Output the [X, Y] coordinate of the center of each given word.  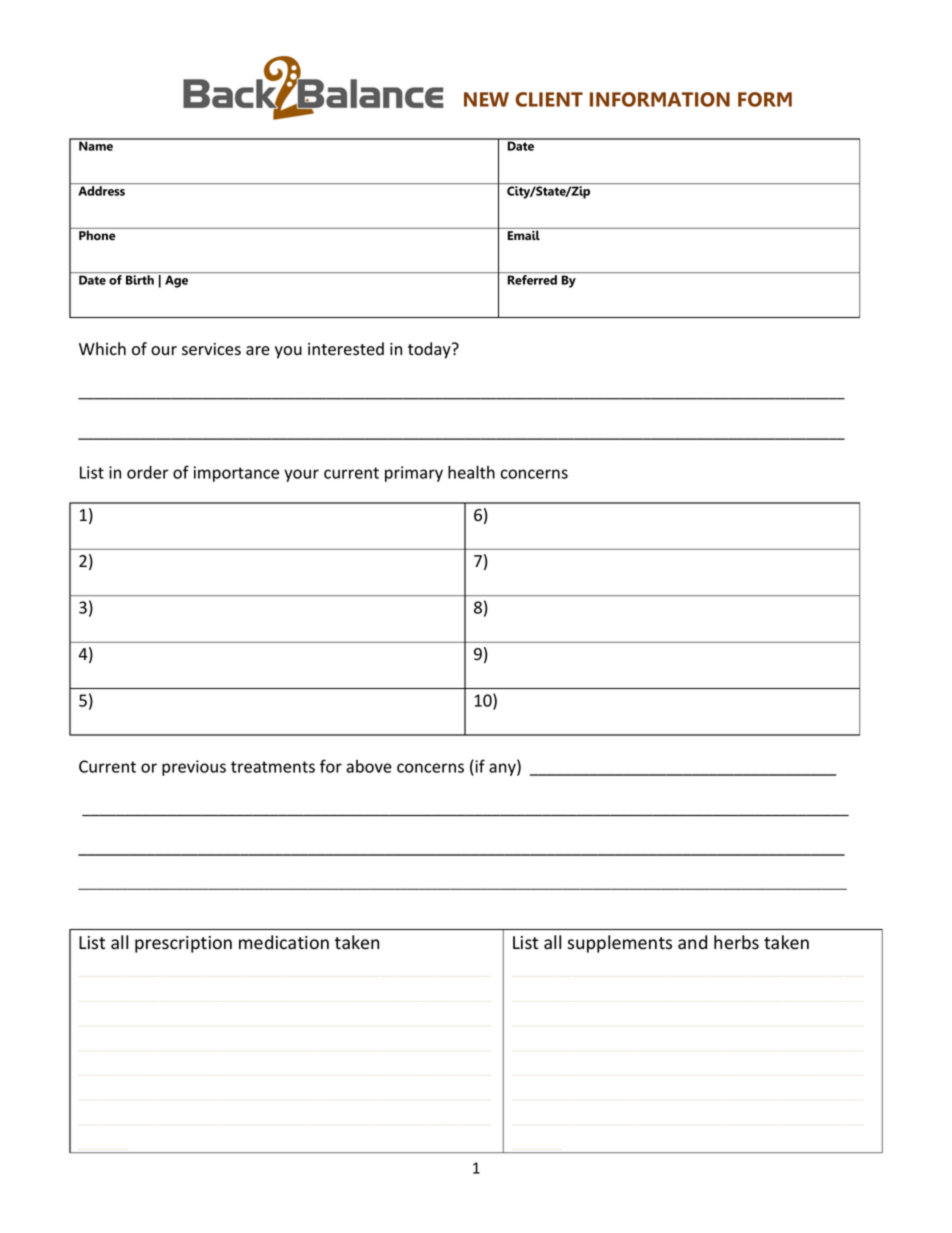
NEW [486, 99]
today [430, 350]
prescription [183, 944]
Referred [532, 280]
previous [194, 768]
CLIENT [549, 99]
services [211, 349]
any [503, 769]
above [369, 766]
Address [101, 191]
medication [284, 942]
